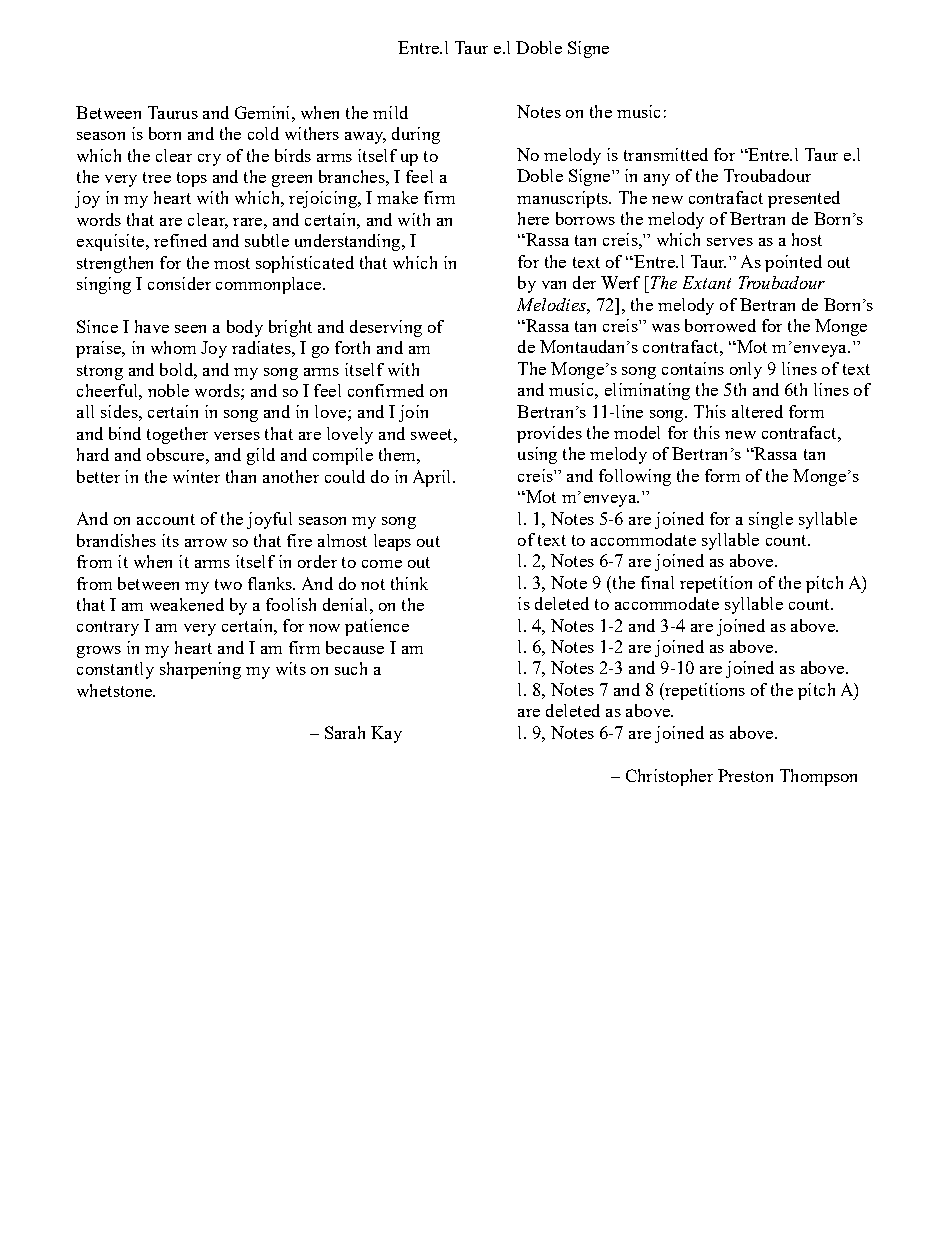 The height and width of the screenshot is (1233, 952). What do you see at coordinates (386, 734) in the screenshot?
I see `Kay` at bounding box center [386, 734].
